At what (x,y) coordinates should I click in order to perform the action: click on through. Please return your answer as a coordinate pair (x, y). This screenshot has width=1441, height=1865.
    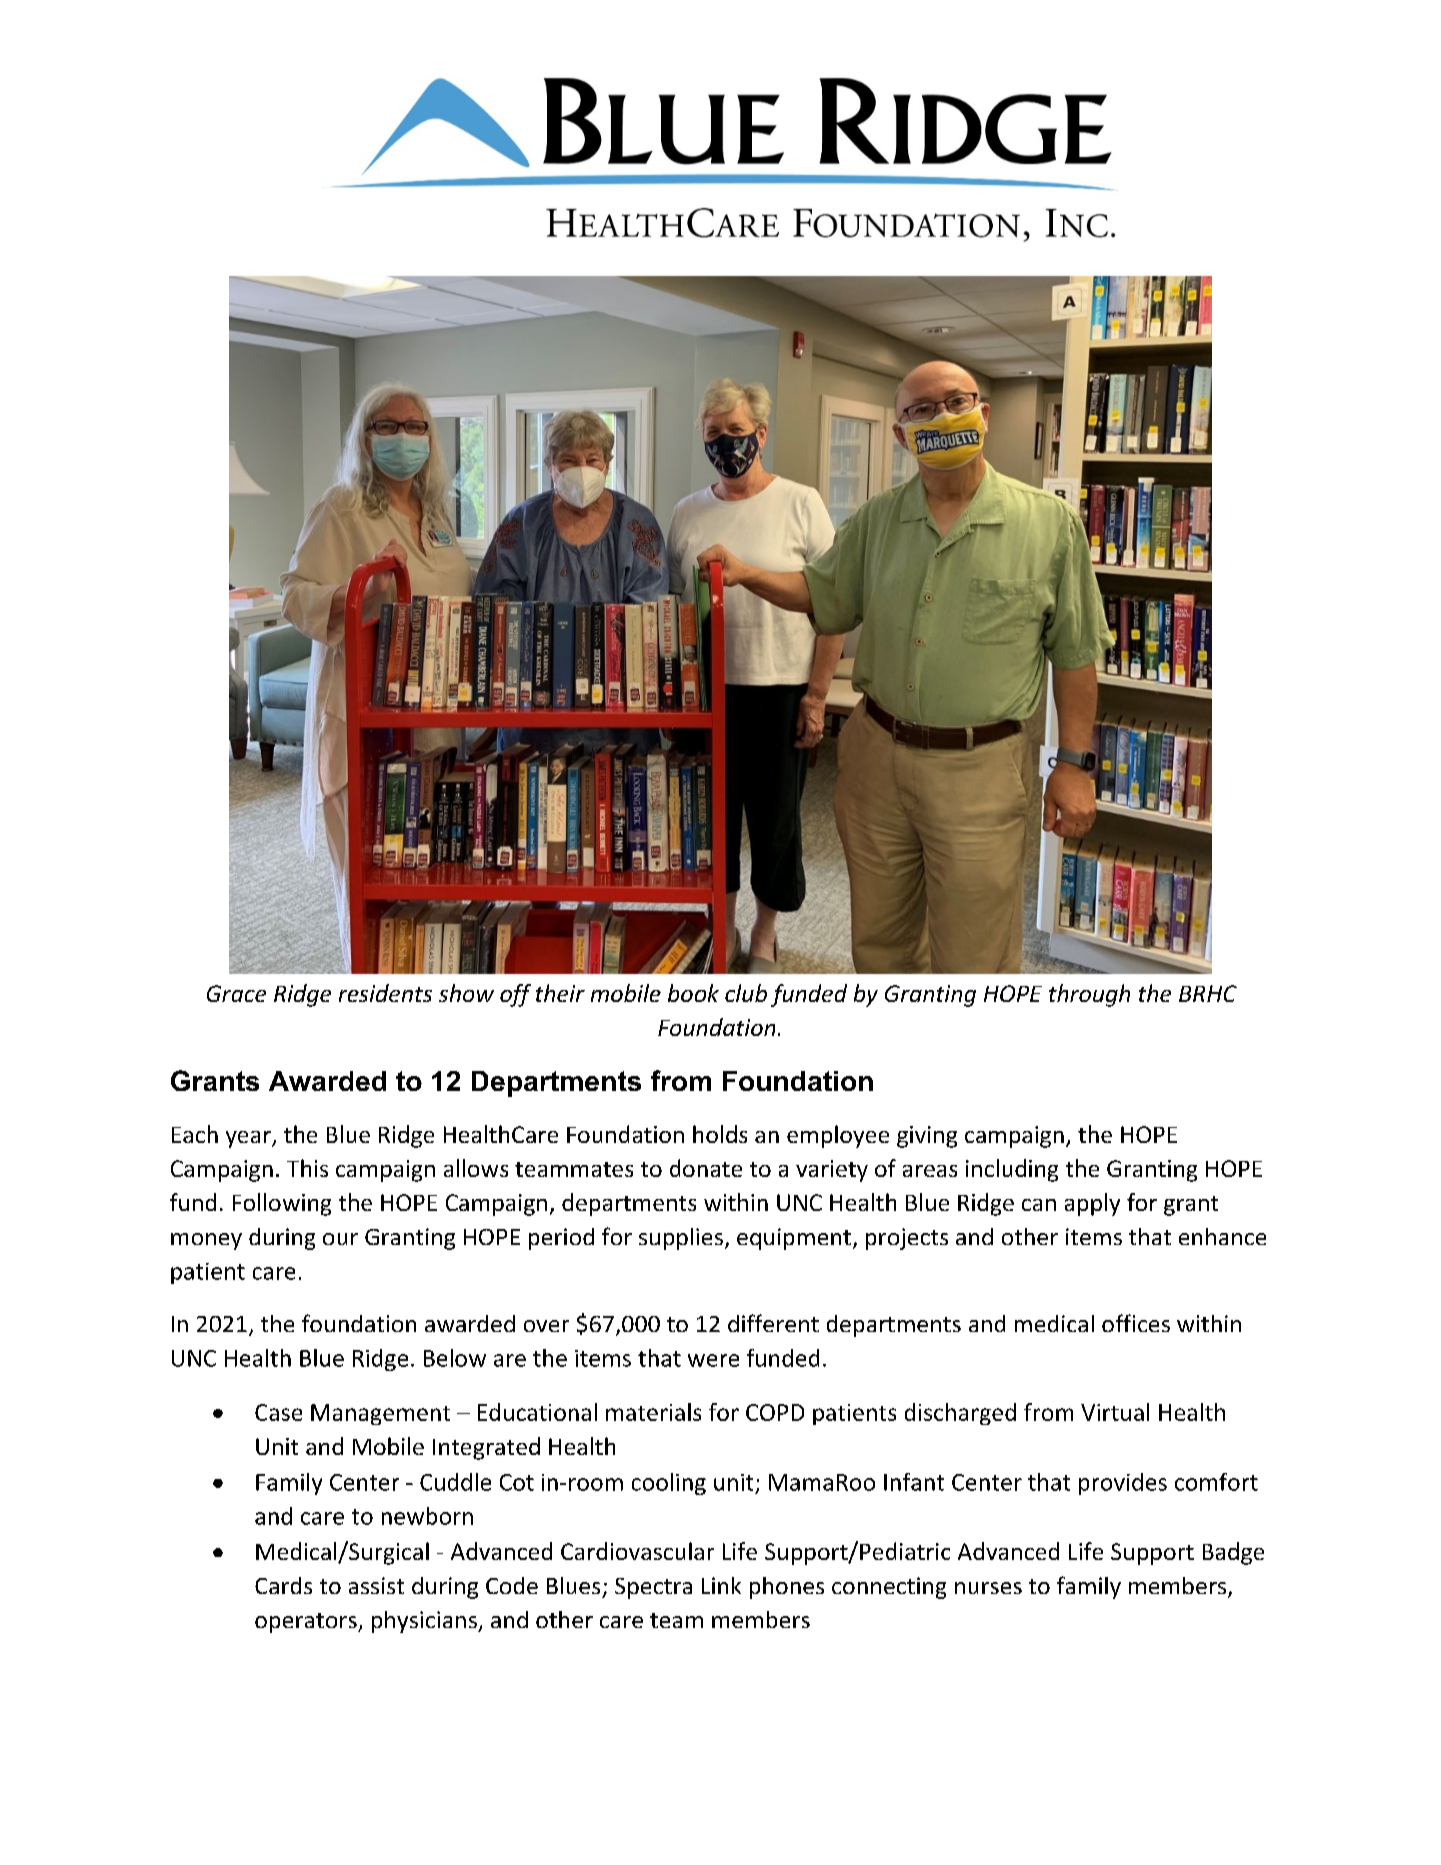
    Looking at the image, I should click on (1089, 995).
